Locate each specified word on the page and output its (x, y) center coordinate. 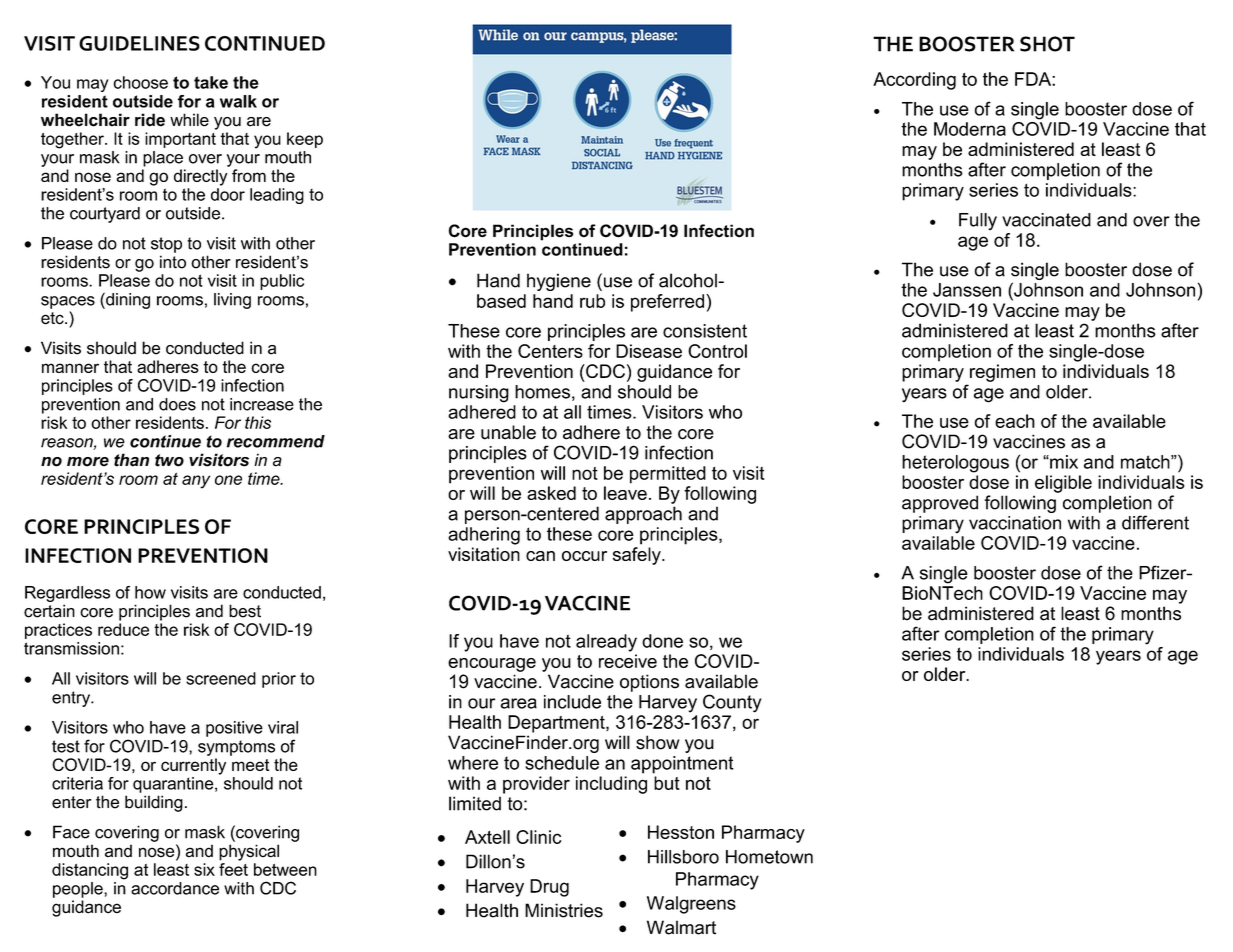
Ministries (564, 910)
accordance (175, 888)
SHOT (1047, 44)
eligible (1063, 484)
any (196, 482)
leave (625, 493)
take (211, 82)
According (914, 81)
